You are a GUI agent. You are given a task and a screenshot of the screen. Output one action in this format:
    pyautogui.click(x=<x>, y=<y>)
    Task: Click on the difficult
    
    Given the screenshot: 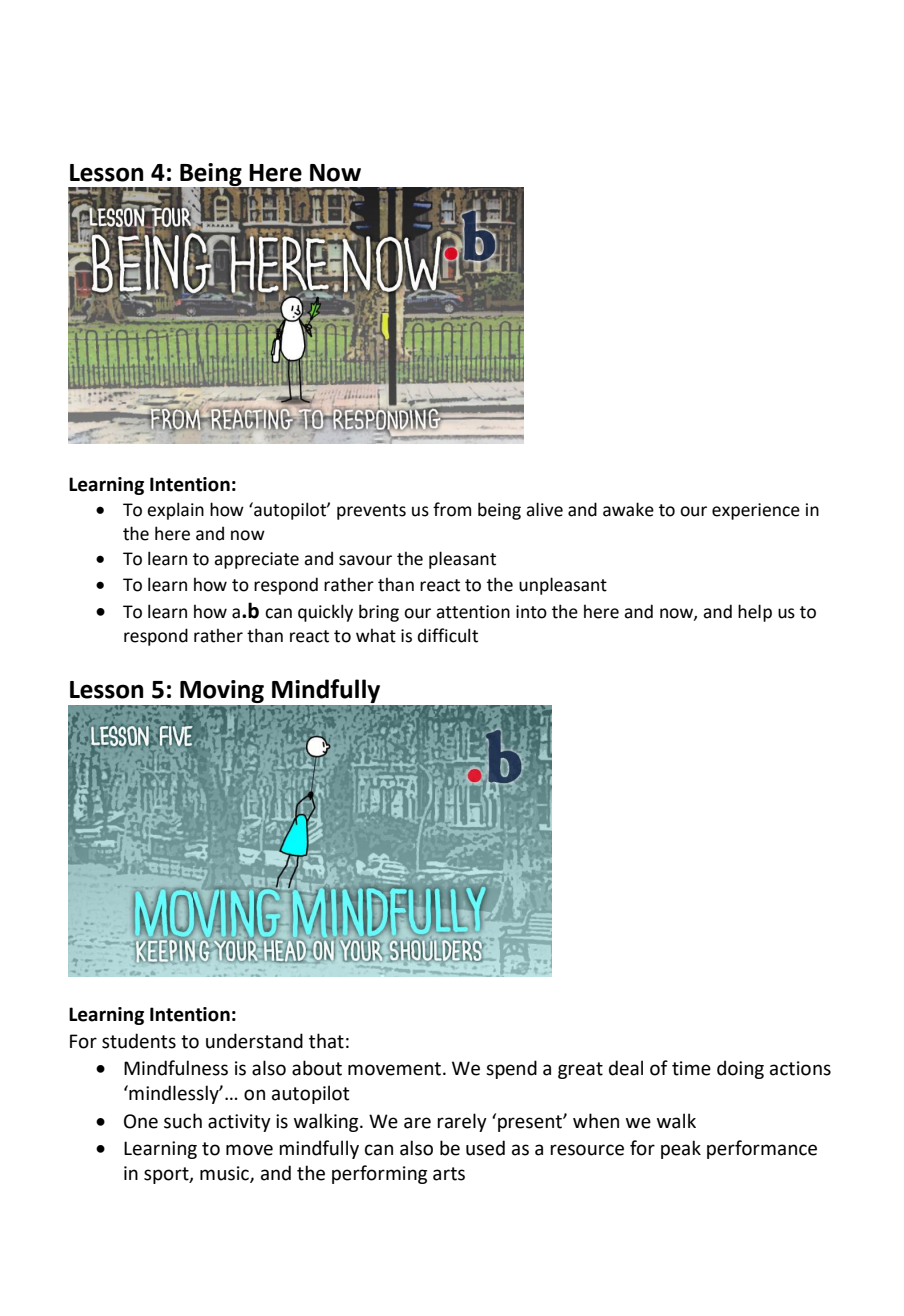 What is the action you would take?
    pyautogui.click(x=448, y=635)
